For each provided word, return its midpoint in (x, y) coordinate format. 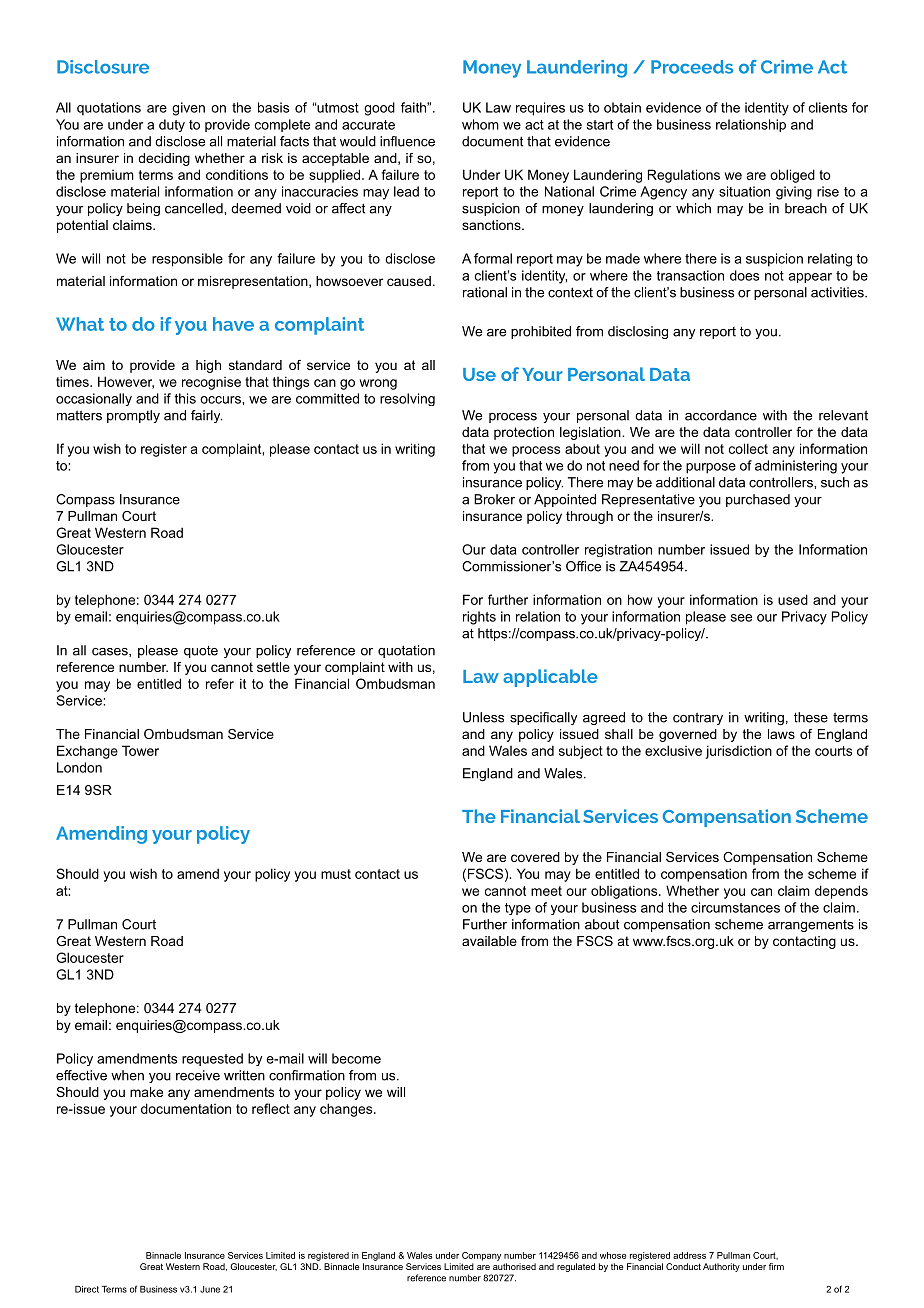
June (210, 1289)
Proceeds (692, 67)
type (518, 909)
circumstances (735, 907)
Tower (140, 750)
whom (480, 124)
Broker (494, 499)
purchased (758, 500)
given (188, 109)
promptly (133, 416)
